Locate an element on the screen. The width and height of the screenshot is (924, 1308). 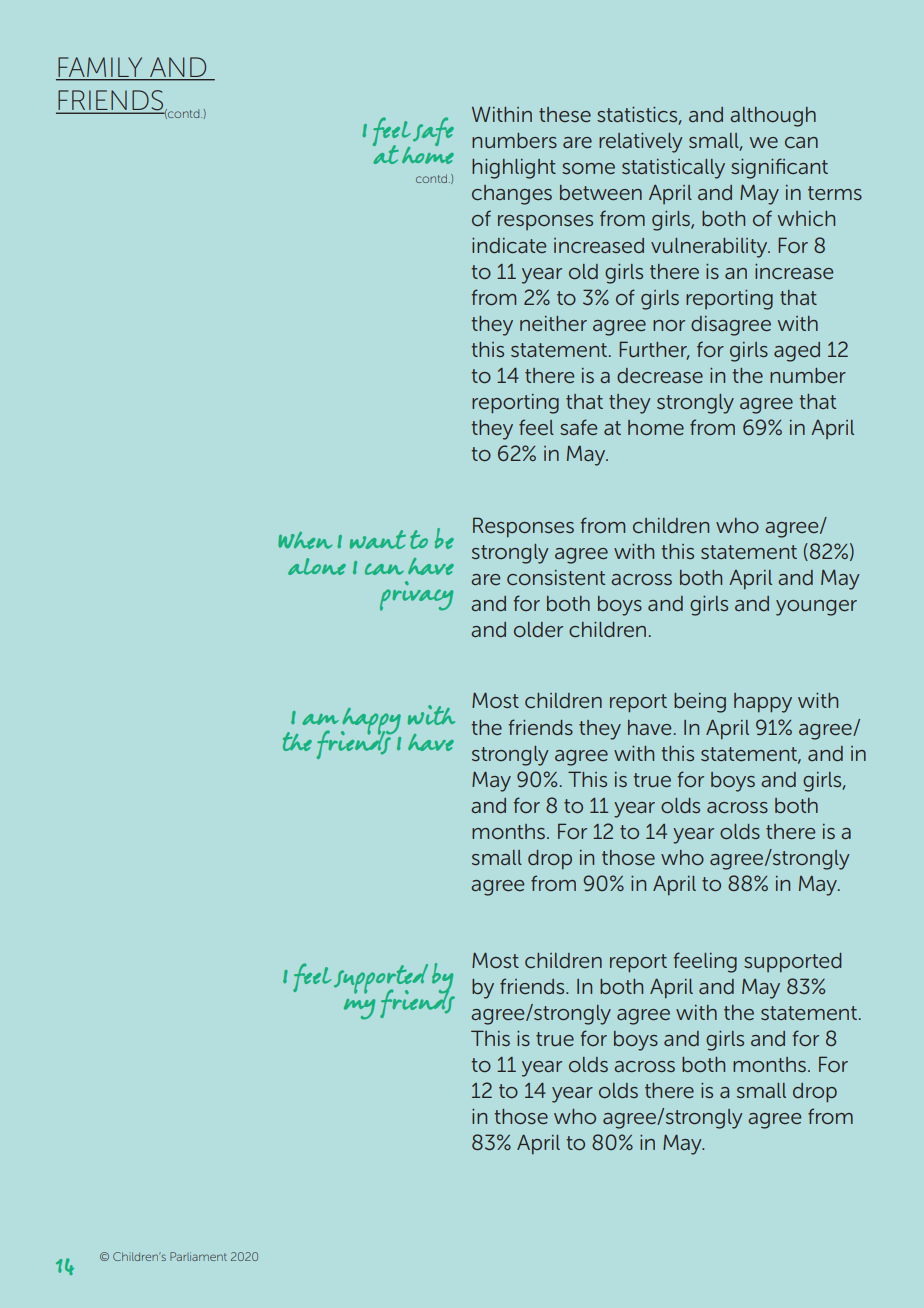
FAMILY is located at coordinates (100, 67).
